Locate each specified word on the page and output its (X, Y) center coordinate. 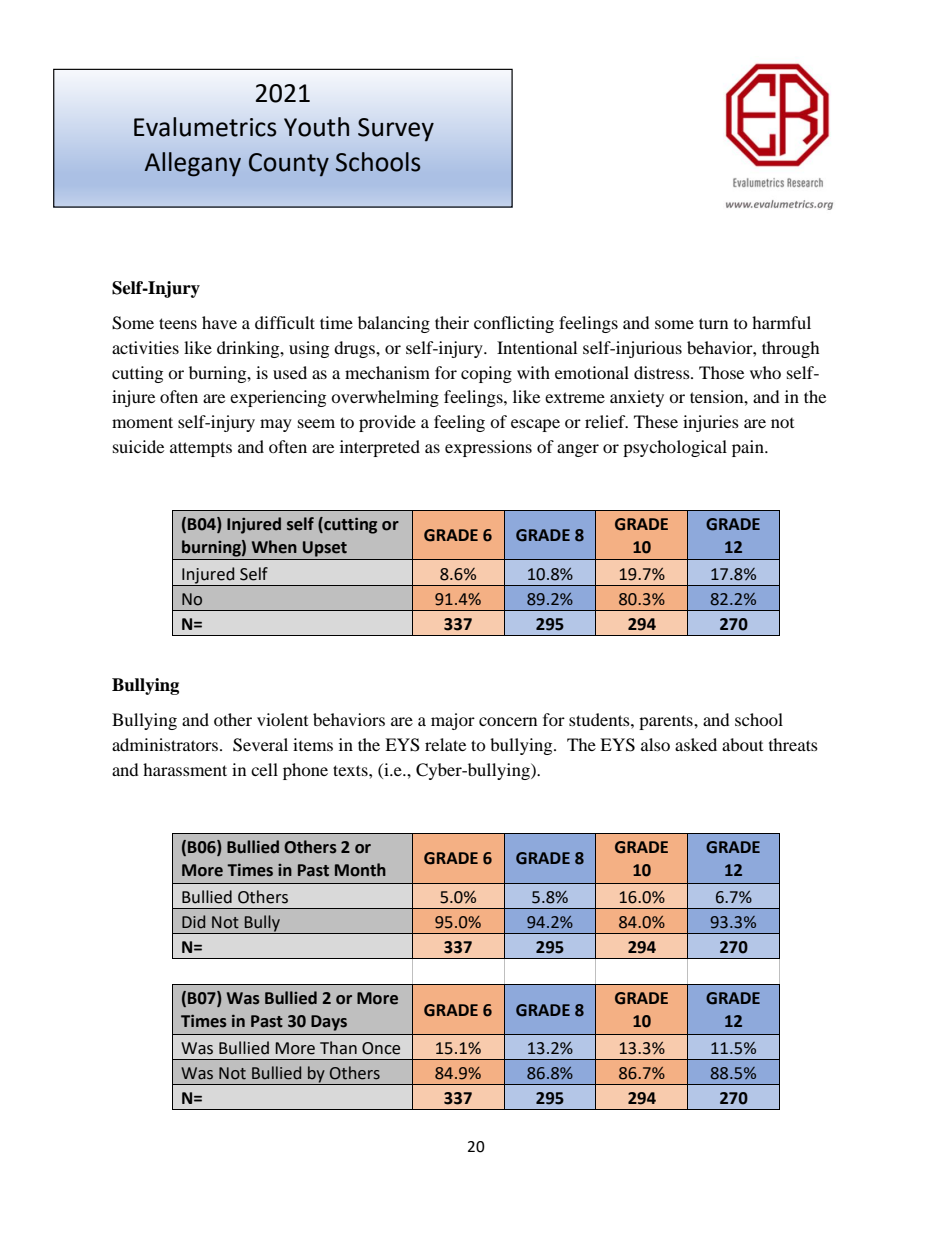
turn (713, 323)
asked (696, 744)
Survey (396, 130)
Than (338, 1048)
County (289, 165)
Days (329, 1023)
